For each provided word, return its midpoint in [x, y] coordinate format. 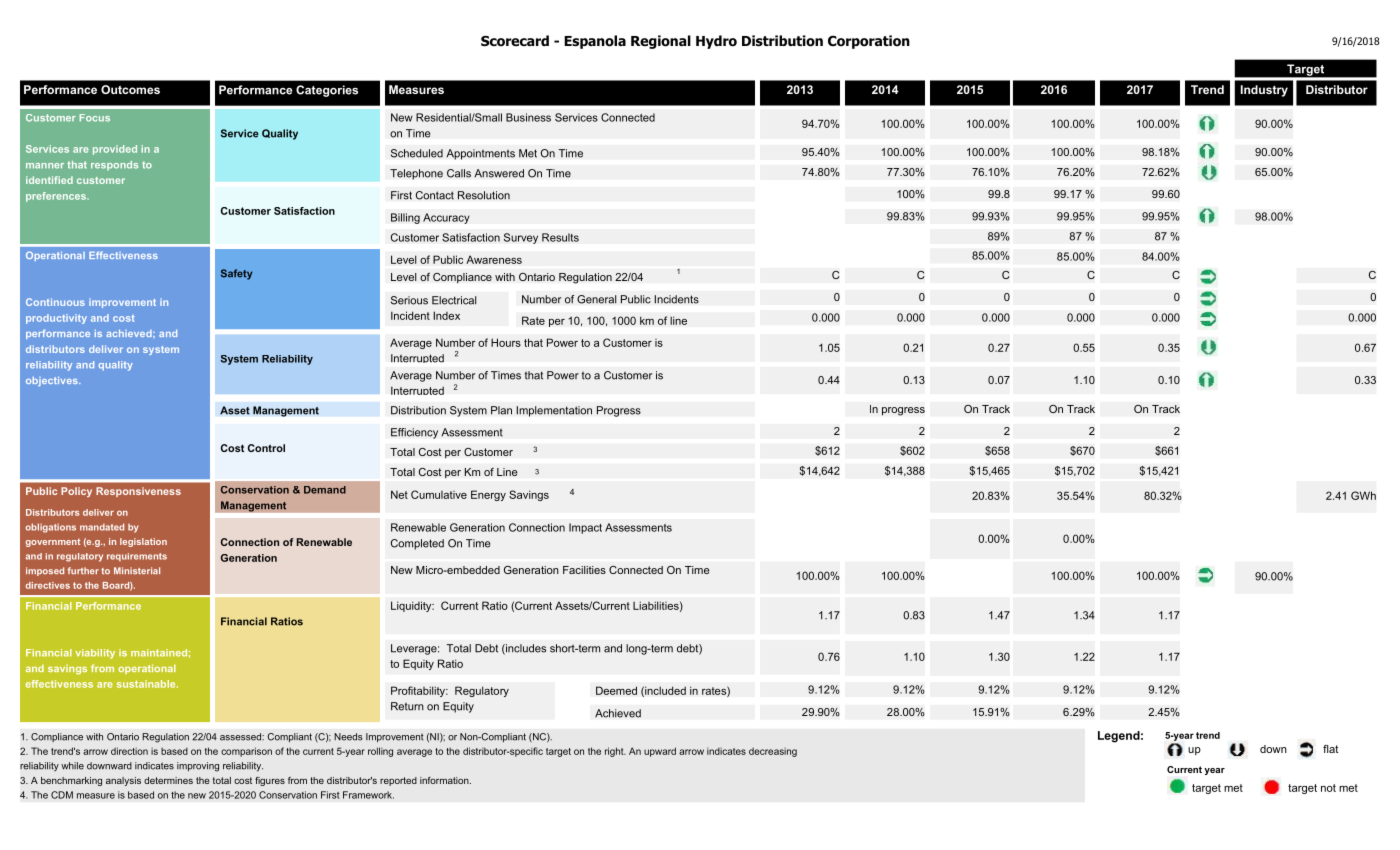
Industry [1264, 91]
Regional [661, 42]
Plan [501, 410]
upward [660, 752]
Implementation [554, 411]
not [1328, 788]
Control [266, 448]
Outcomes [130, 89]
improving [198, 767]
